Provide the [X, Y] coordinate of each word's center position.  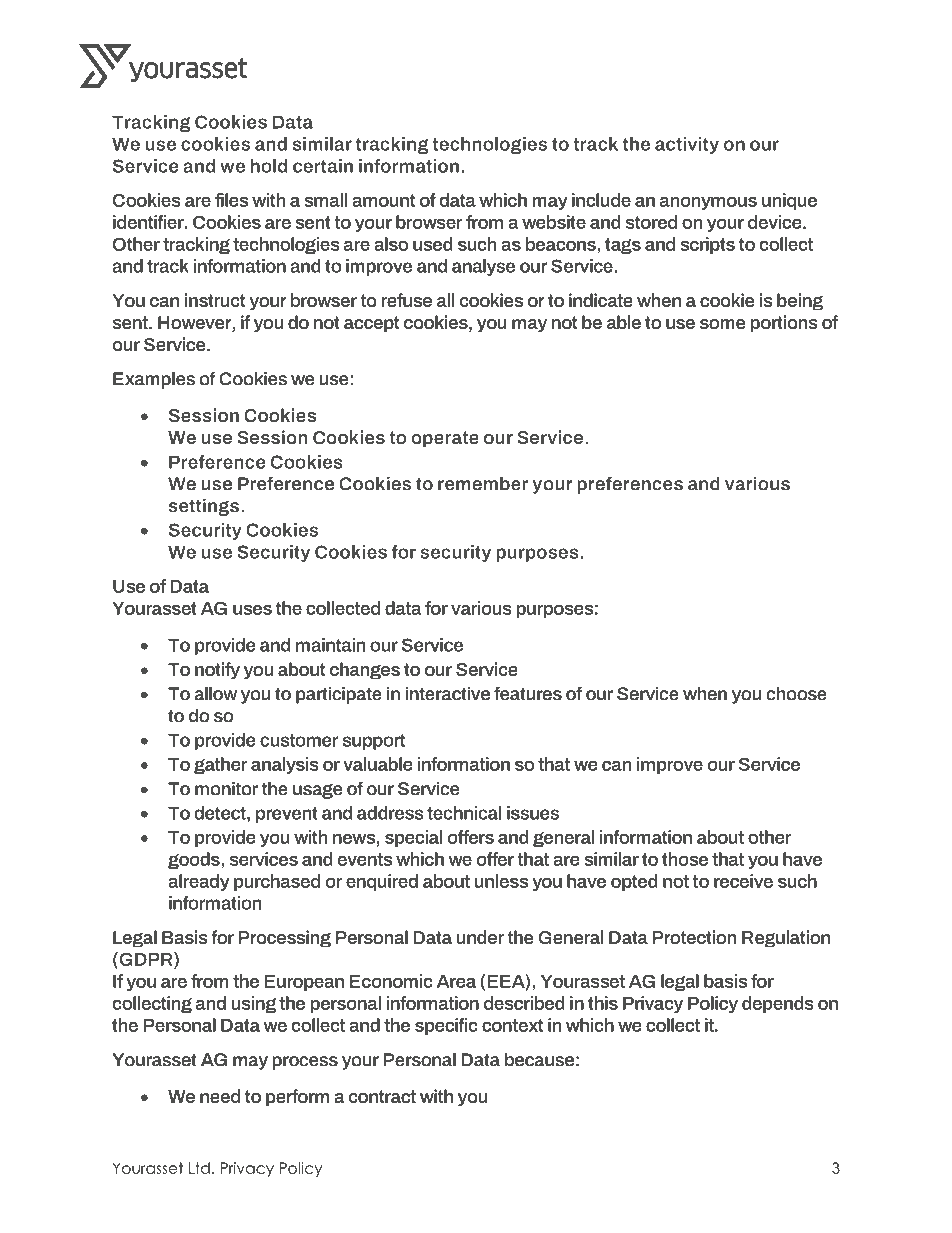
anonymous [708, 203]
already [199, 882]
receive [743, 881]
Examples [154, 380]
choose [797, 693]
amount [383, 200]
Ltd [199, 1168]
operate [445, 439]
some [722, 324]
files [231, 200]
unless [501, 881]
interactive [447, 693]
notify [217, 671]
